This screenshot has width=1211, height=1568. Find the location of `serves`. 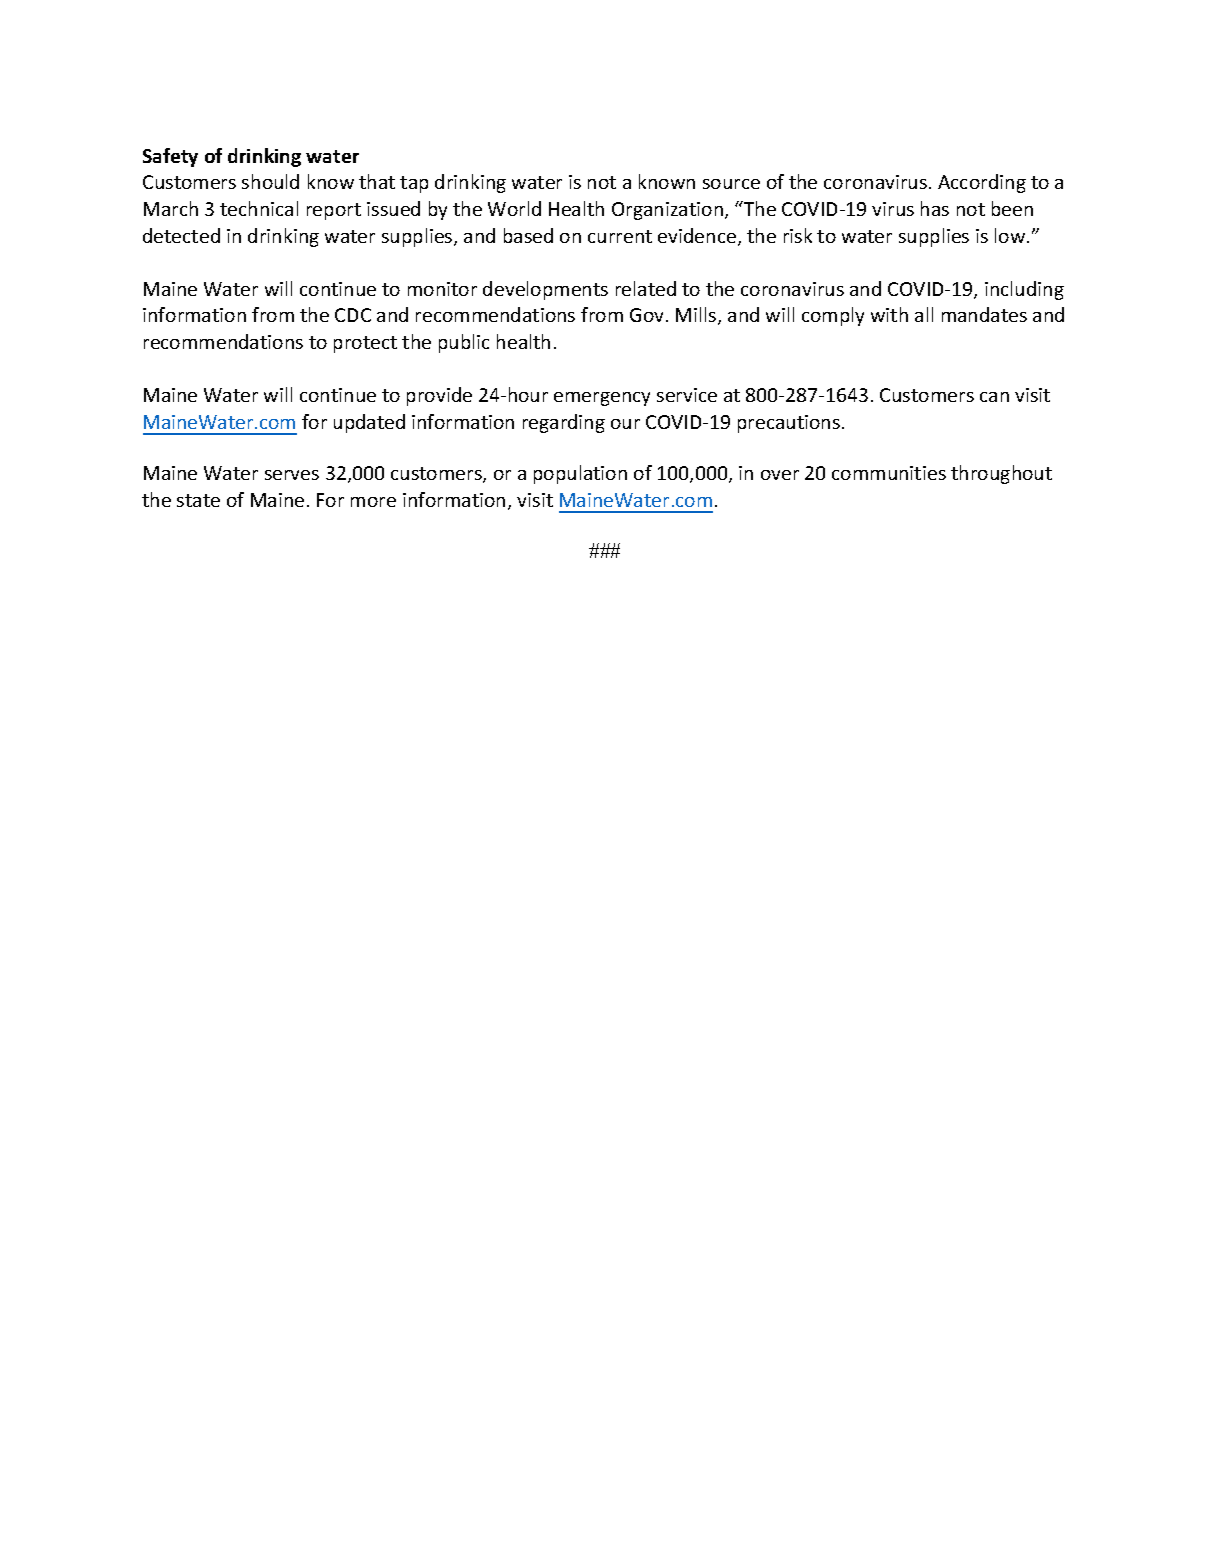

serves is located at coordinates (292, 475).
